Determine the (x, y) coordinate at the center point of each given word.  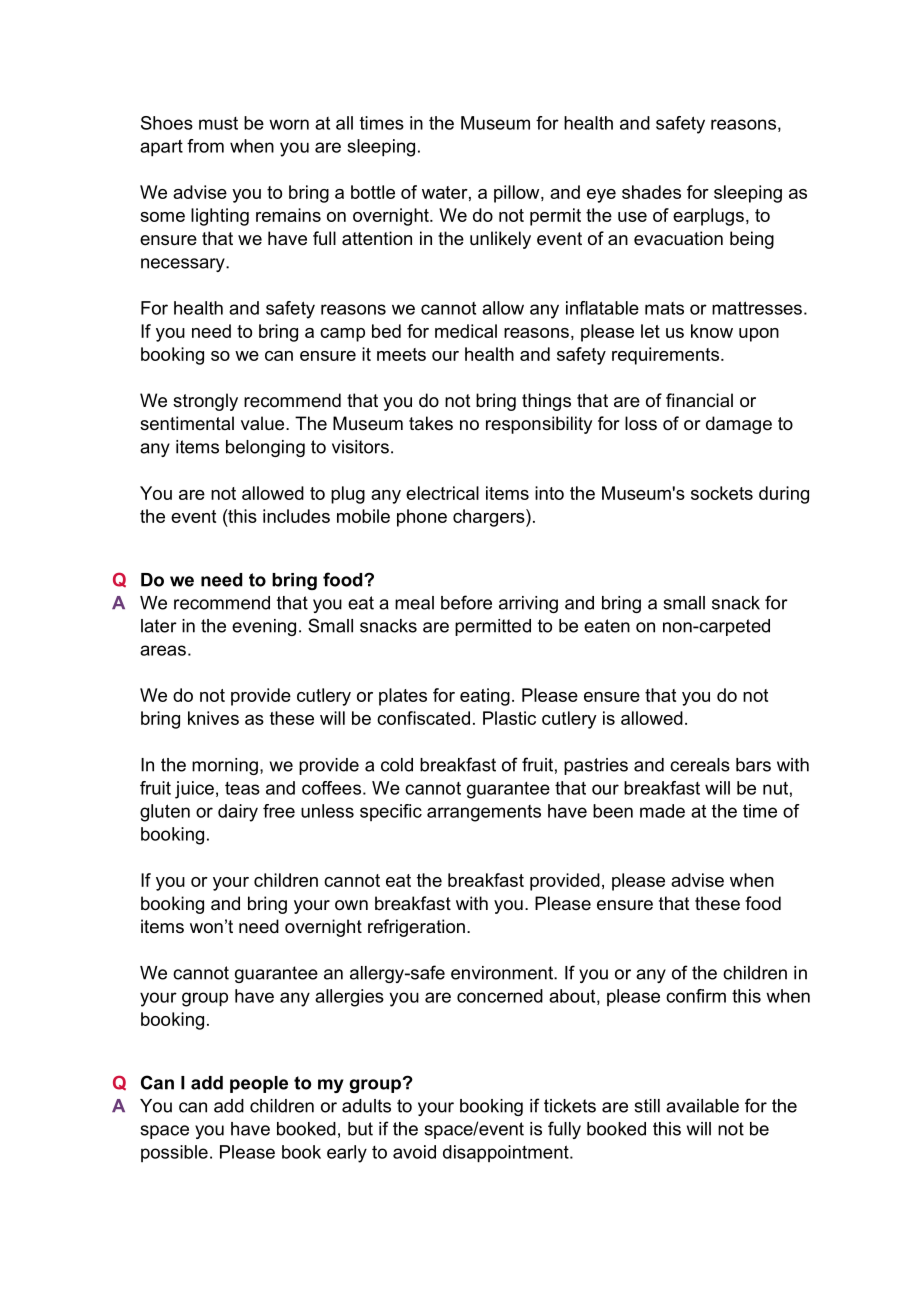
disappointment (507, 1154)
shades (651, 192)
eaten (607, 626)
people (259, 1084)
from (205, 146)
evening (264, 627)
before (466, 602)
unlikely (500, 240)
